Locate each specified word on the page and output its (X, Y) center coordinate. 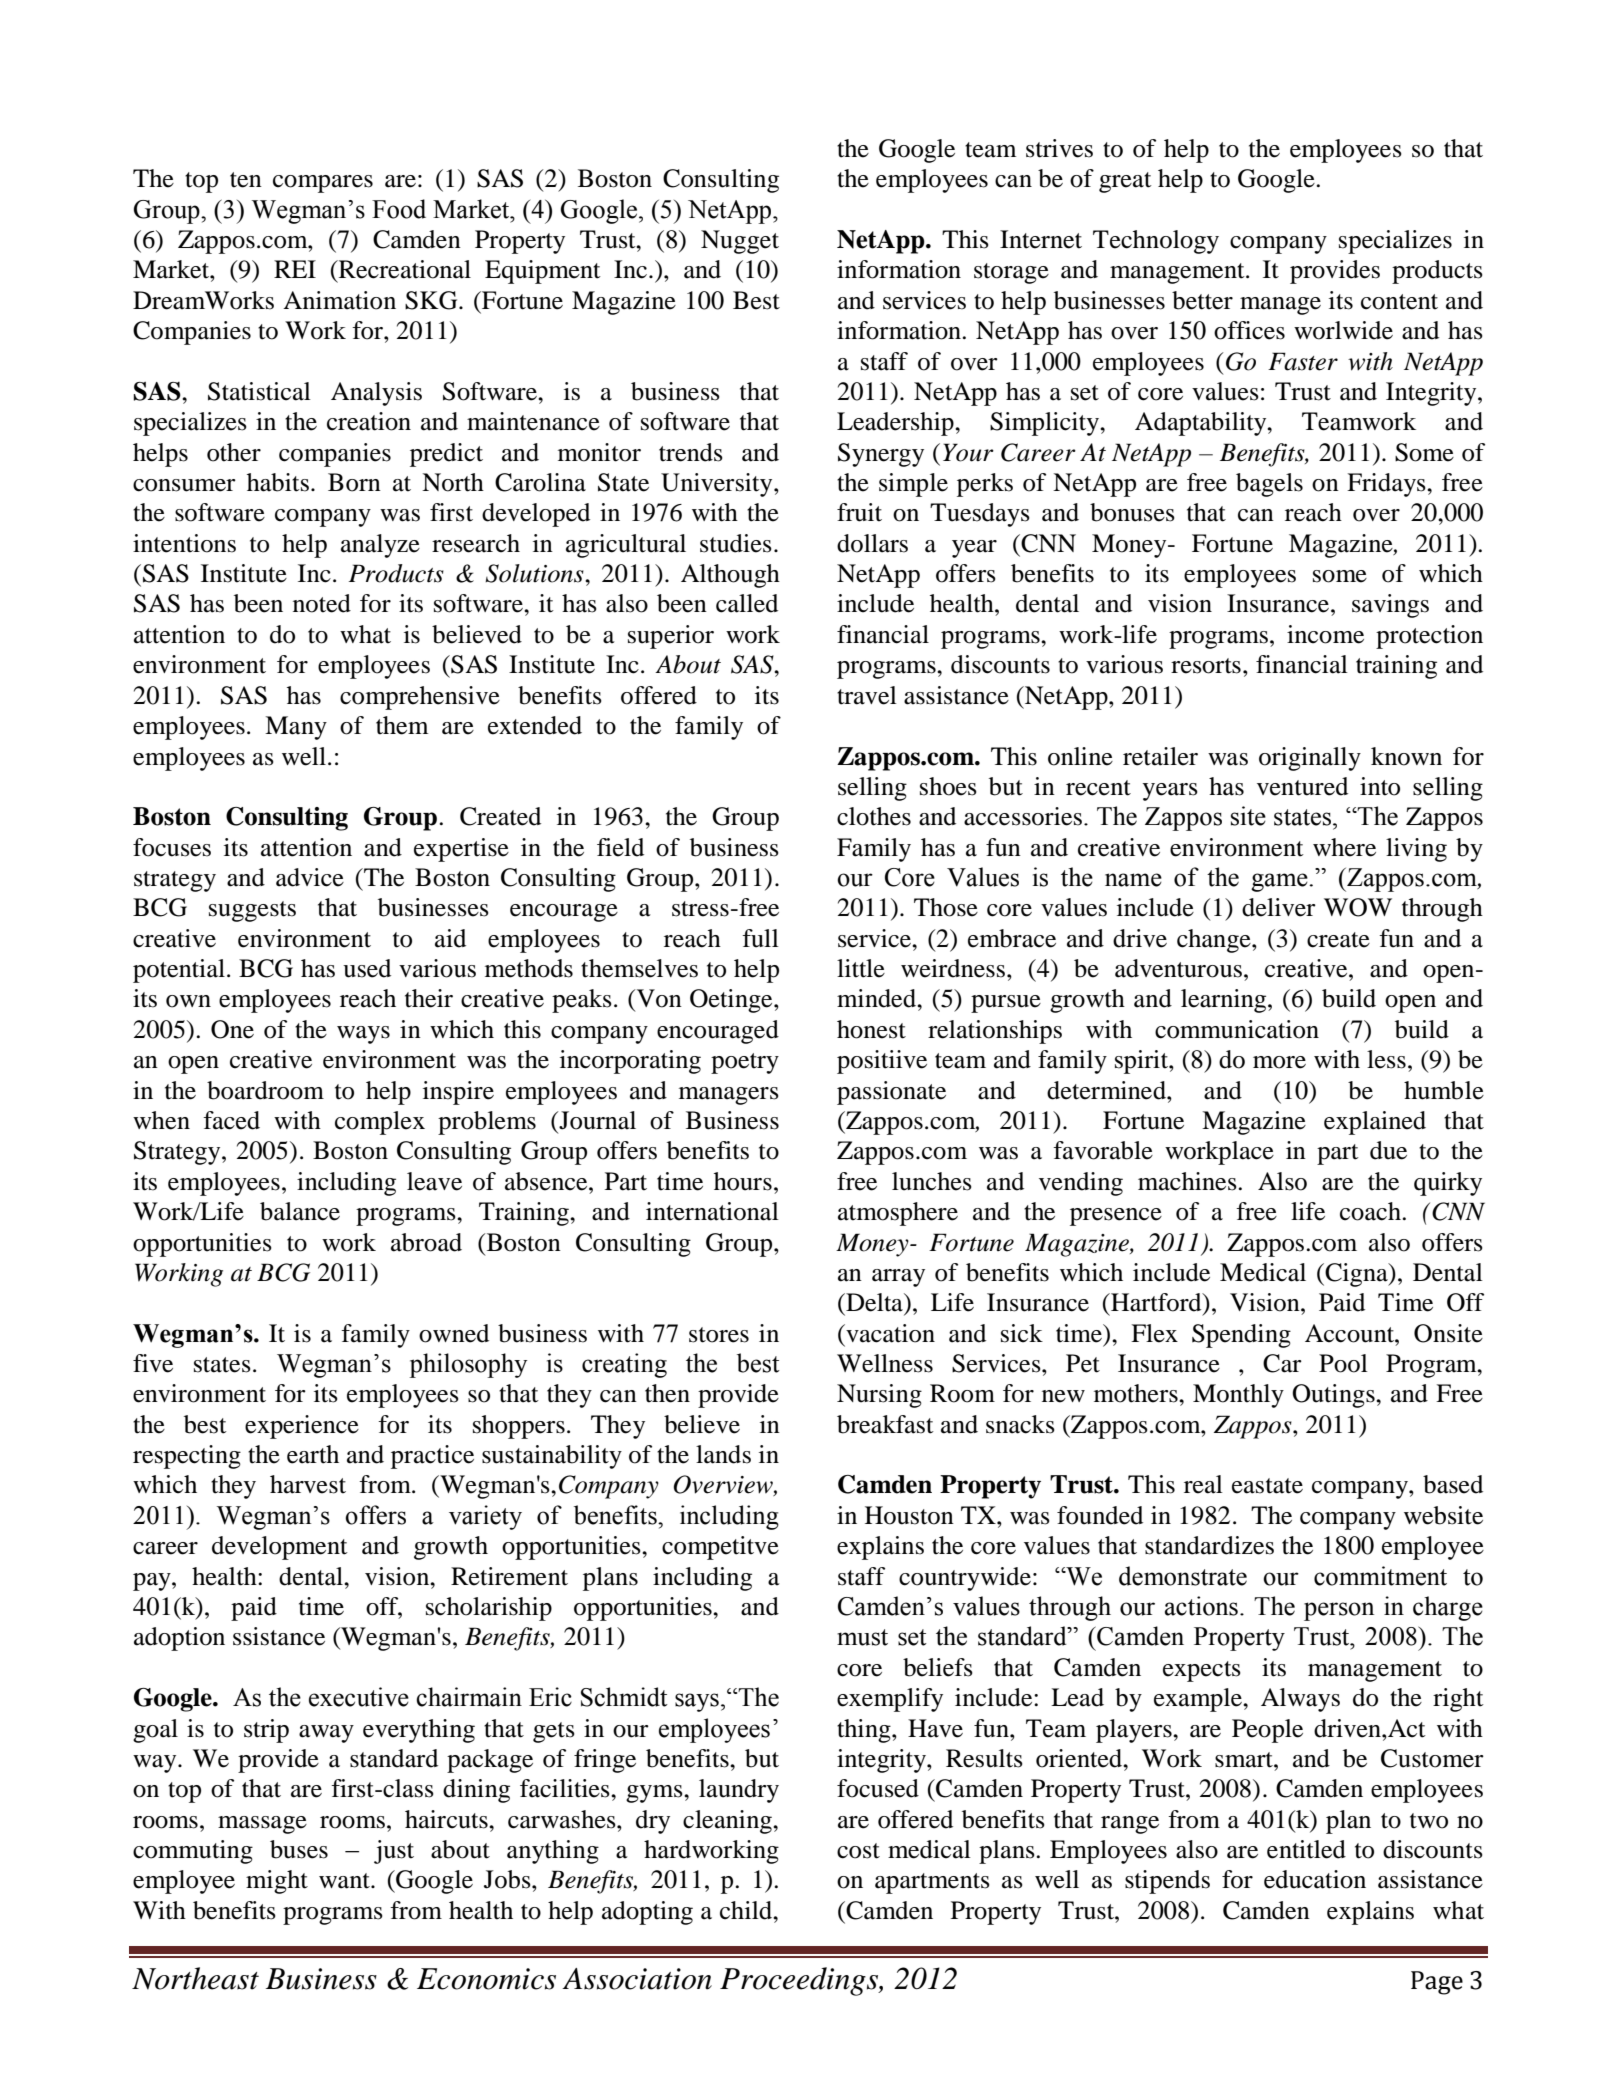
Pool (1343, 1363)
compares (323, 184)
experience (302, 1427)
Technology (1156, 242)
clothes (874, 816)
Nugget (740, 242)
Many (296, 728)
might (277, 1882)
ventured (1302, 786)
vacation (889, 1333)
